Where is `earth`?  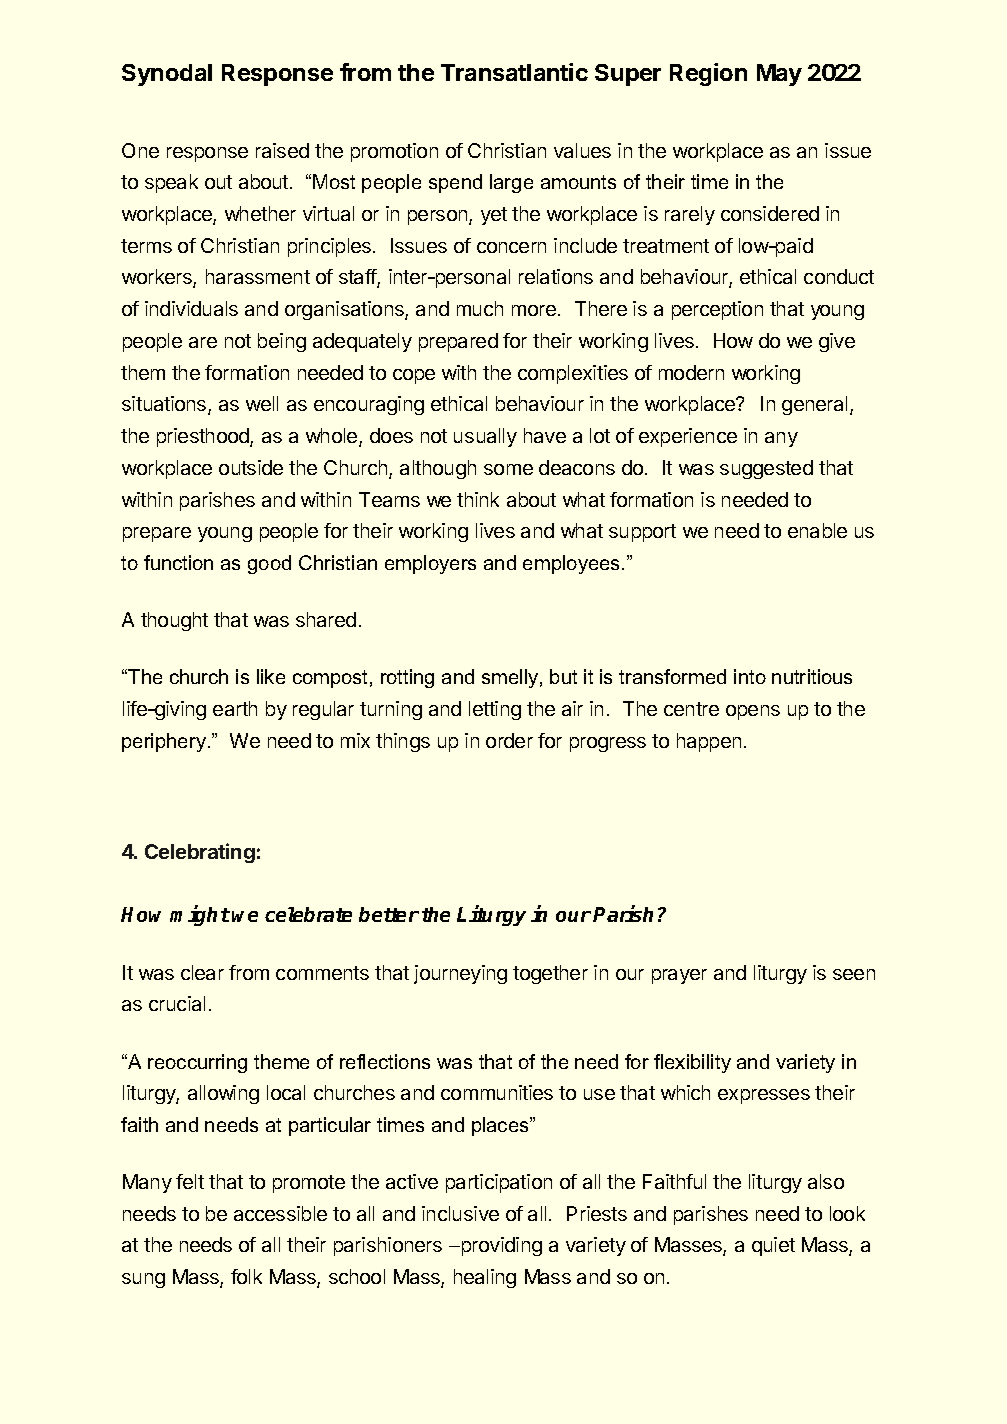 earth is located at coordinates (235, 708).
